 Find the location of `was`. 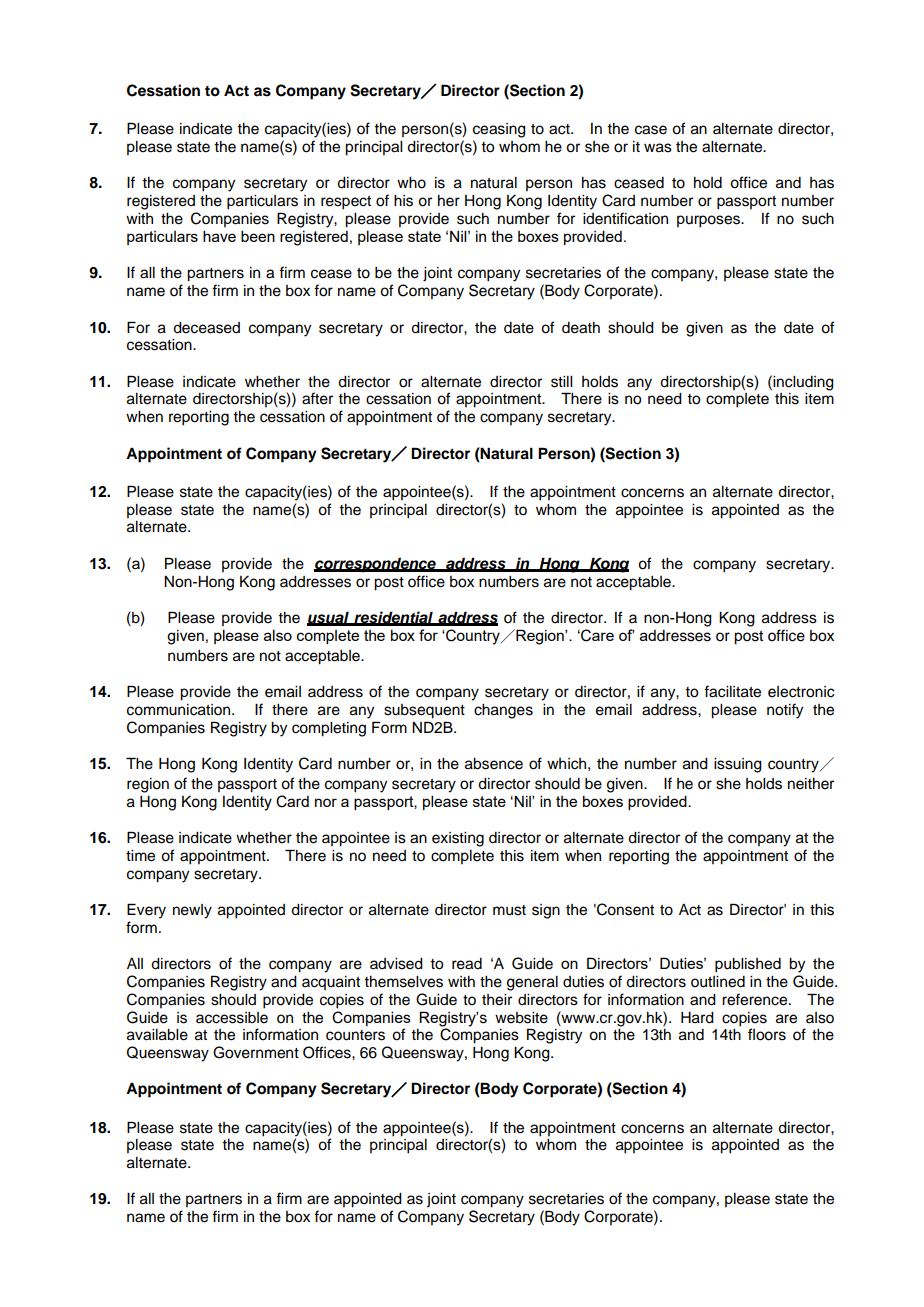

was is located at coordinates (658, 148).
